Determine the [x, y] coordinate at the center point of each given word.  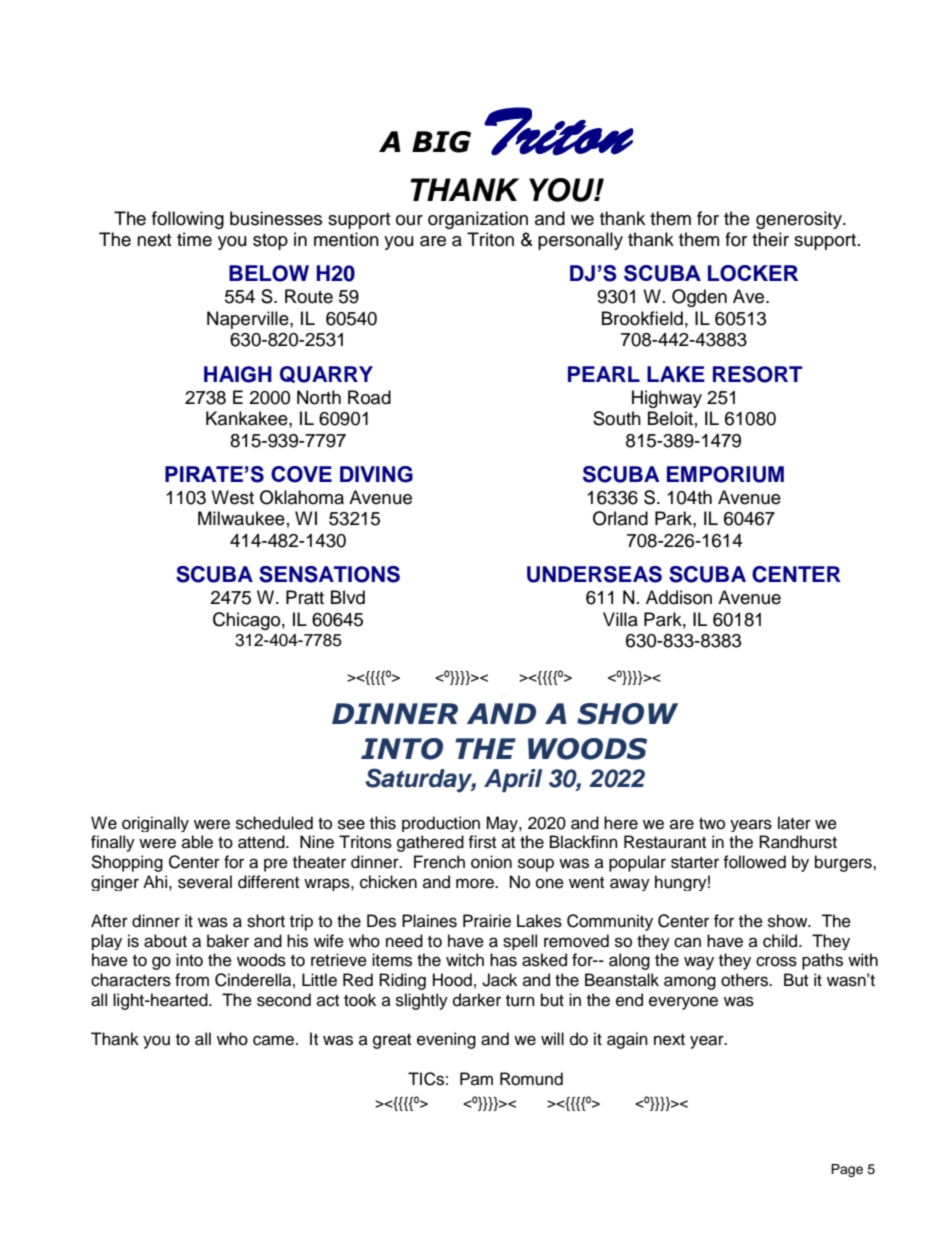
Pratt [305, 597]
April [513, 780]
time [194, 239]
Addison [679, 597]
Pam [476, 1078]
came [275, 1040]
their [770, 239]
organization [478, 220]
